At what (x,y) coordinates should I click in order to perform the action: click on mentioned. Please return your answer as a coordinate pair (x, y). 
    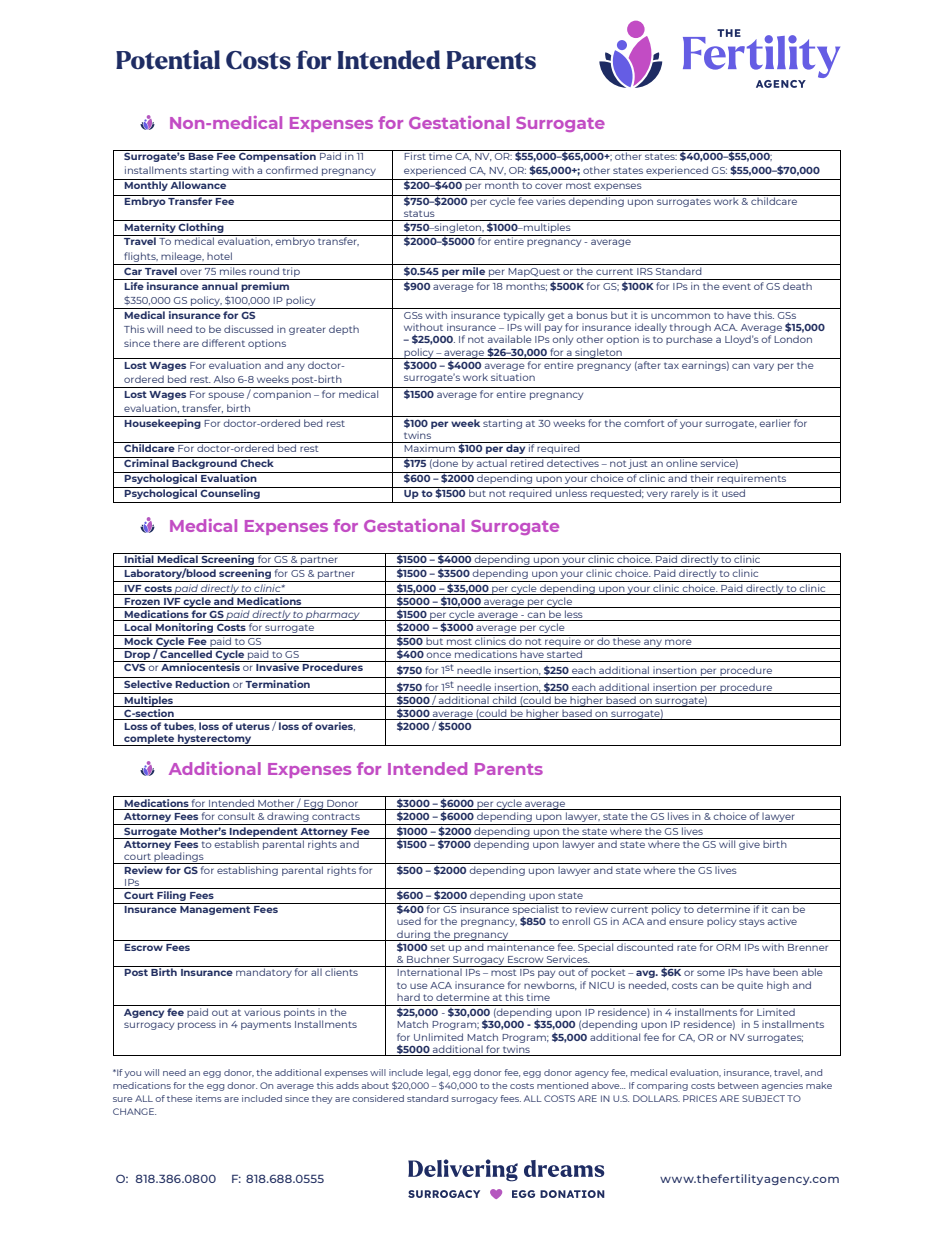
    Looking at the image, I should click on (562, 1085).
